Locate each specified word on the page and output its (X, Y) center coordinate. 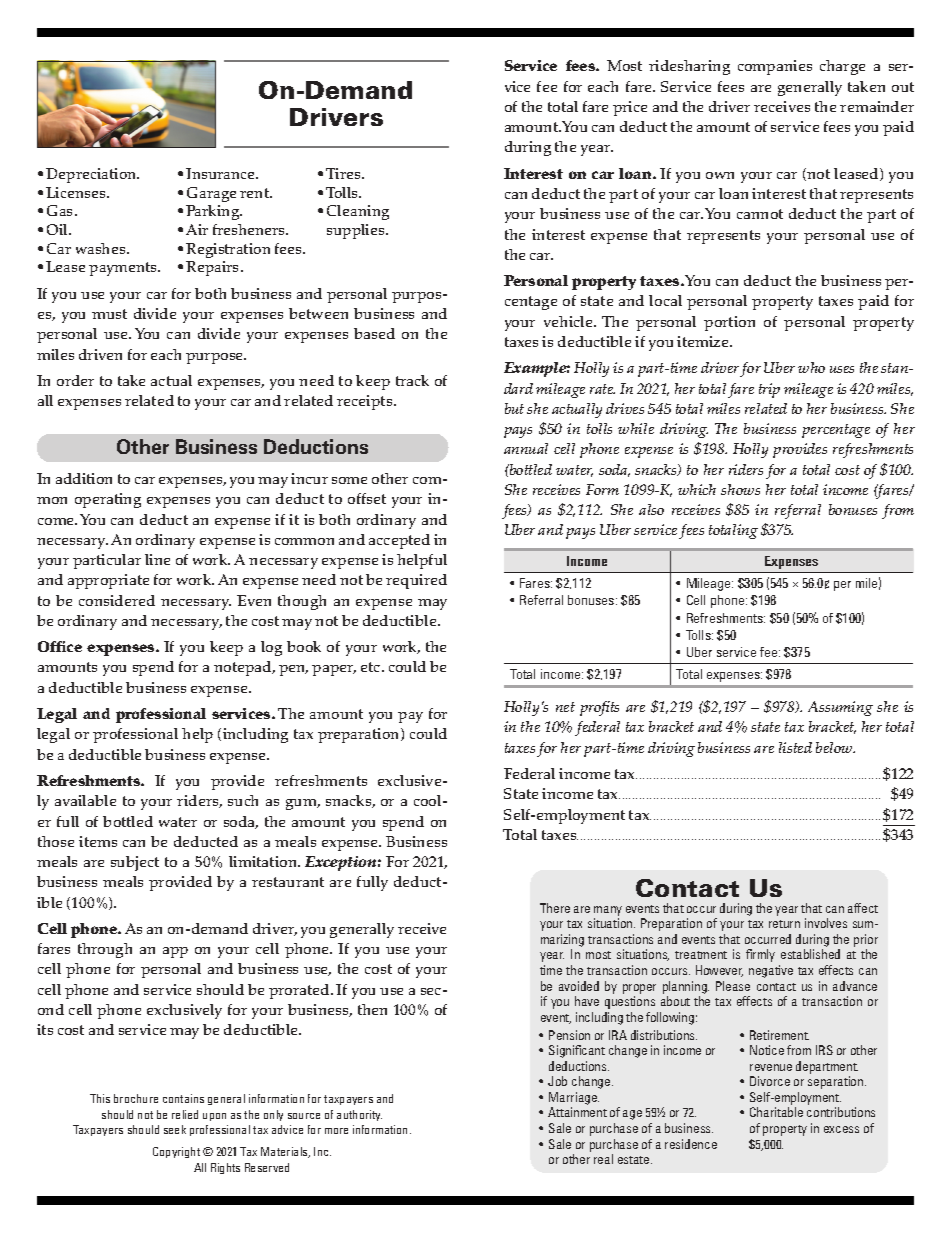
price (630, 108)
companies (775, 67)
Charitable (776, 1112)
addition (84, 478)
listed (795, 747)
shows (740, 489)
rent (256, 193)
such (243, 800)
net (565, 707)
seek (175, 1129)
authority (359, 1115)
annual (526, 448)
